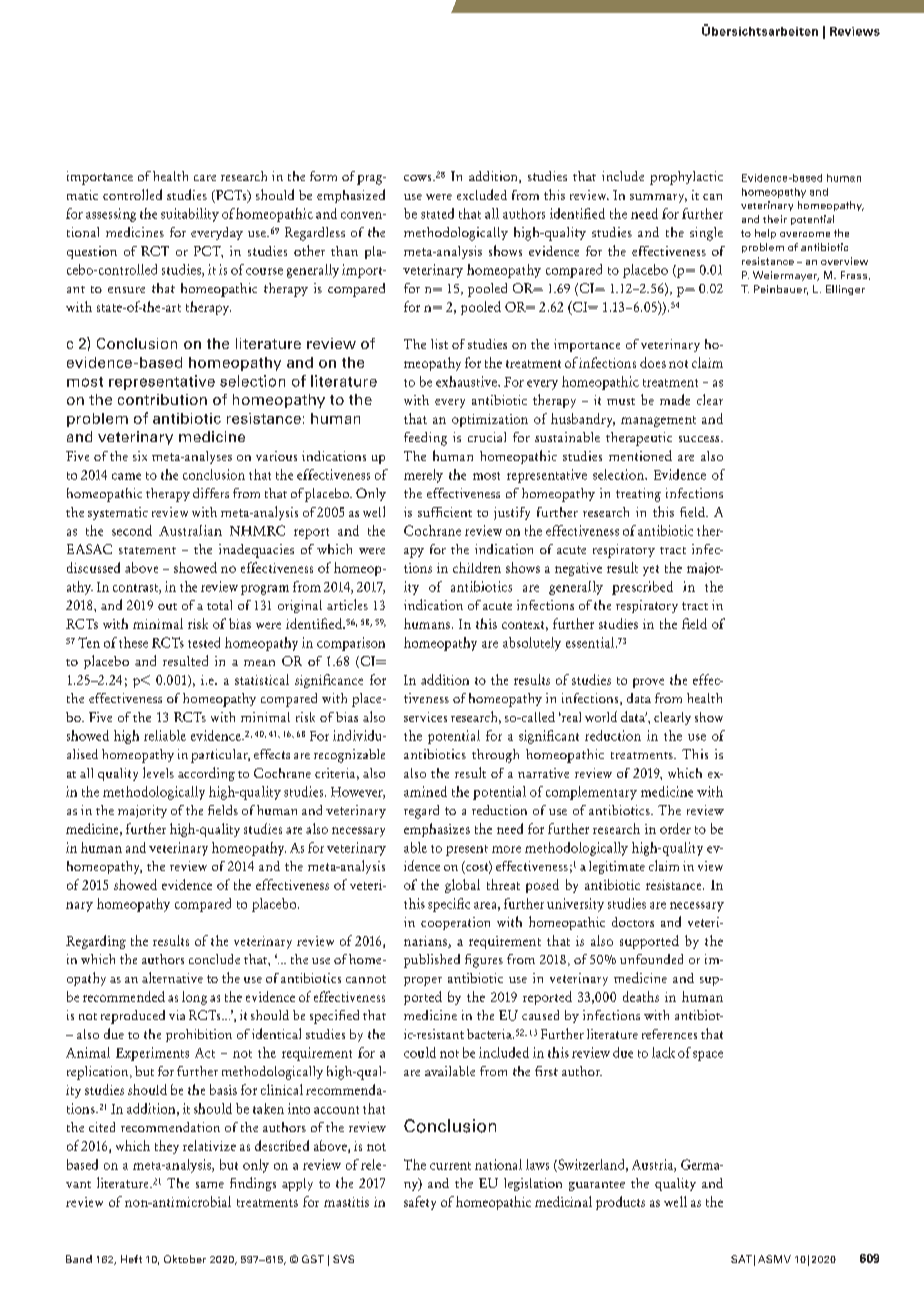  I want to click on conclude, so click(214, 959).
